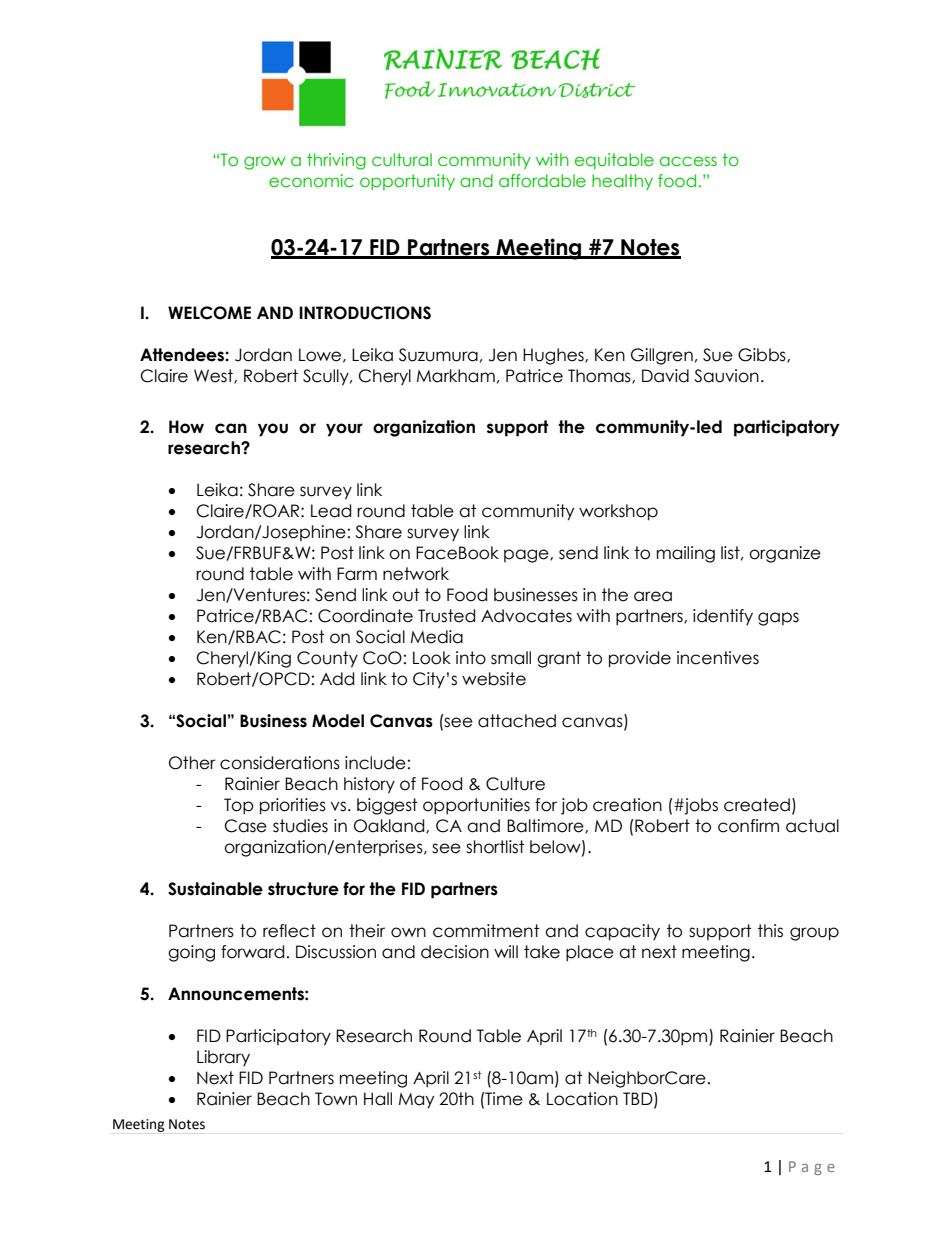  I want to click on County, so click(327, 659).
